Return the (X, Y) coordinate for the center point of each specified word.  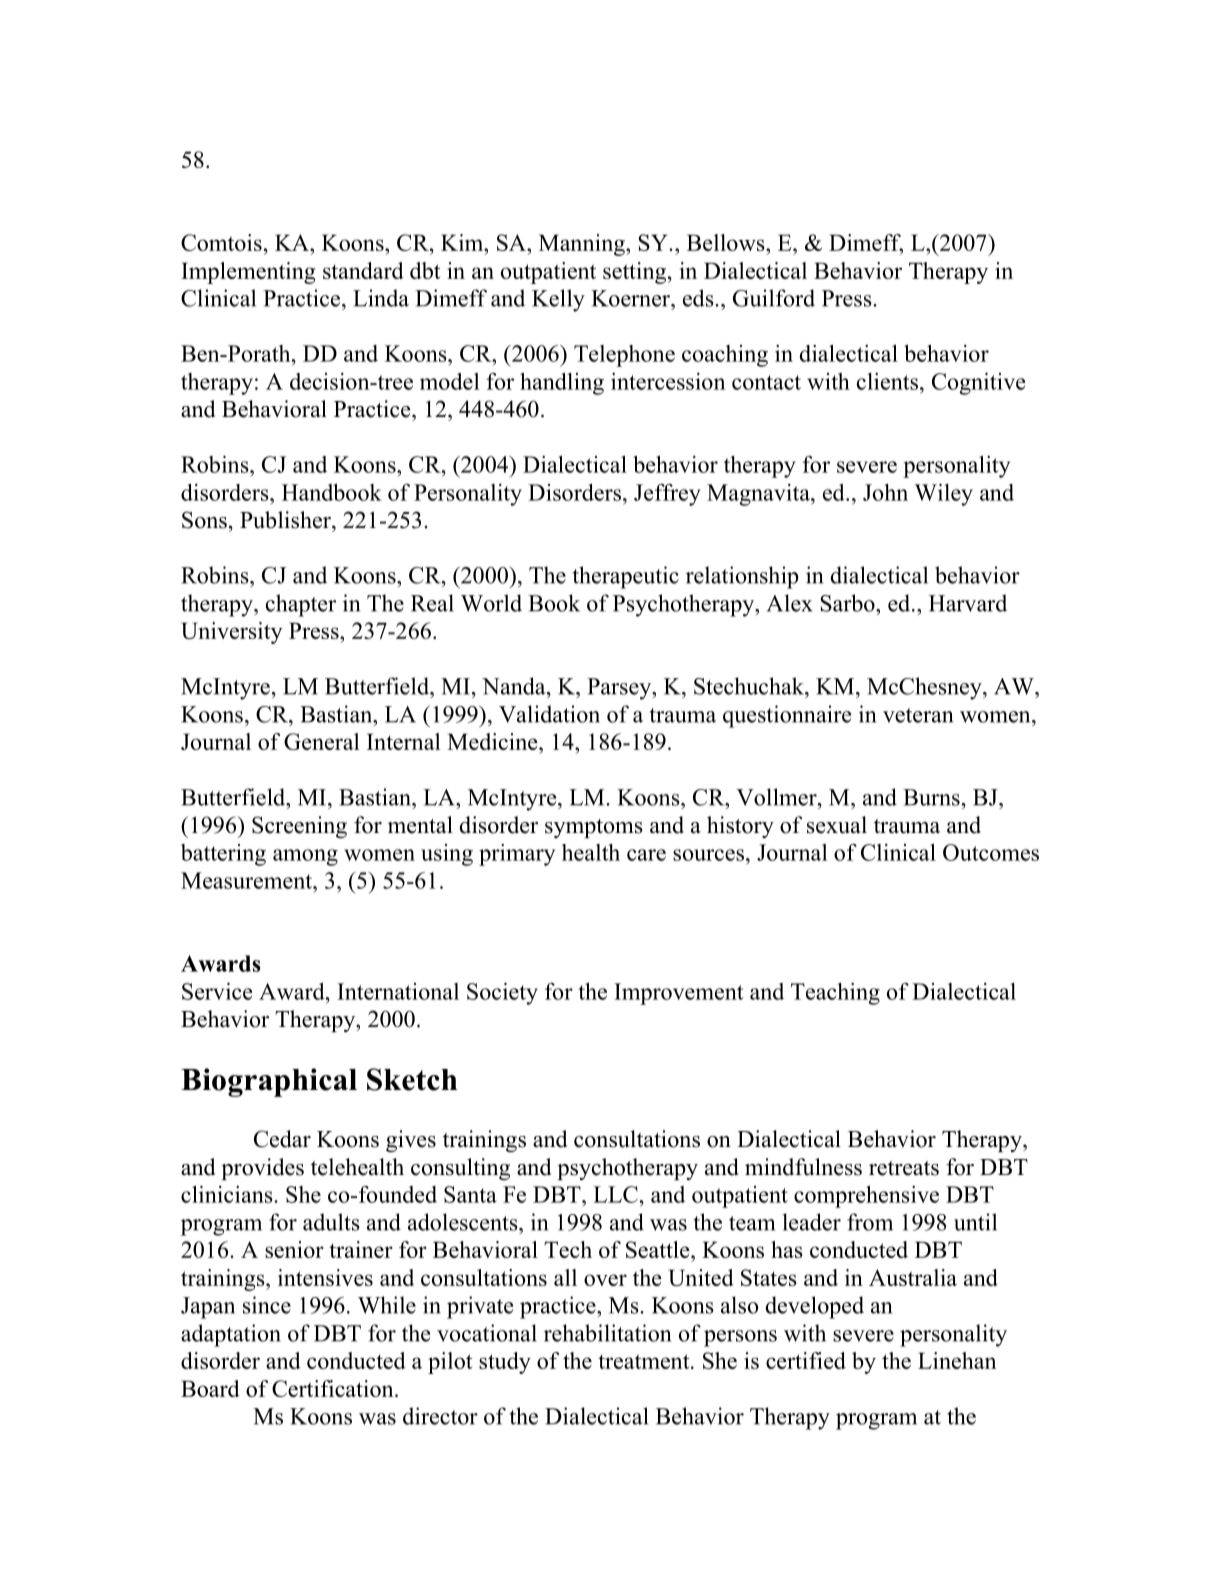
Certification (334, 1388)
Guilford (774, 298)
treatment (645, 1361)
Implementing (248, 273)
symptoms (594, 828)
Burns (931, 797)
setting (636, 273)
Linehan (957, 1360)
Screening (299, 827)
